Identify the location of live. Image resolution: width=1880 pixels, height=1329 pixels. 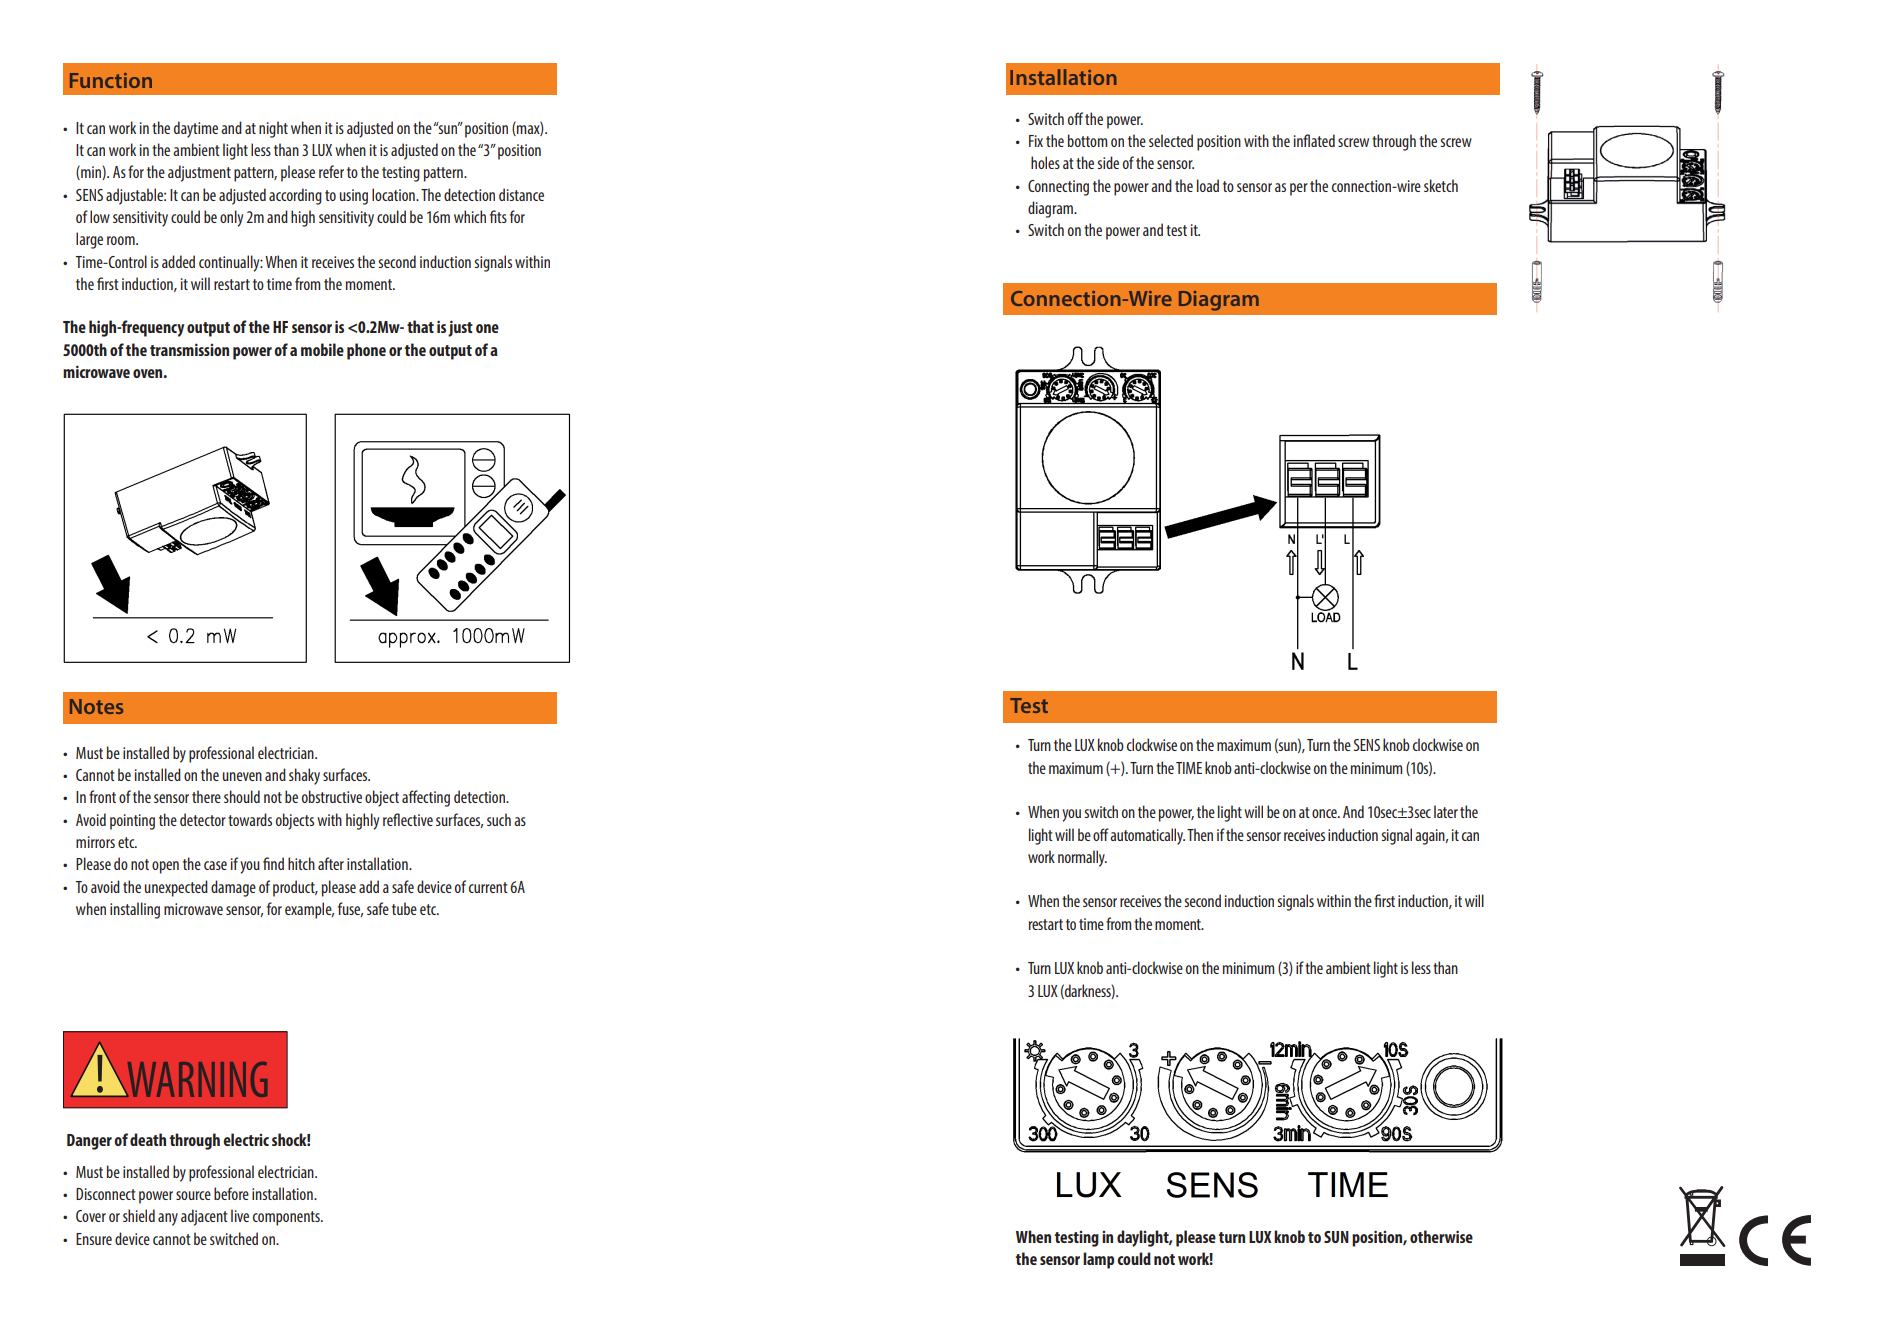
(240, 1215).
